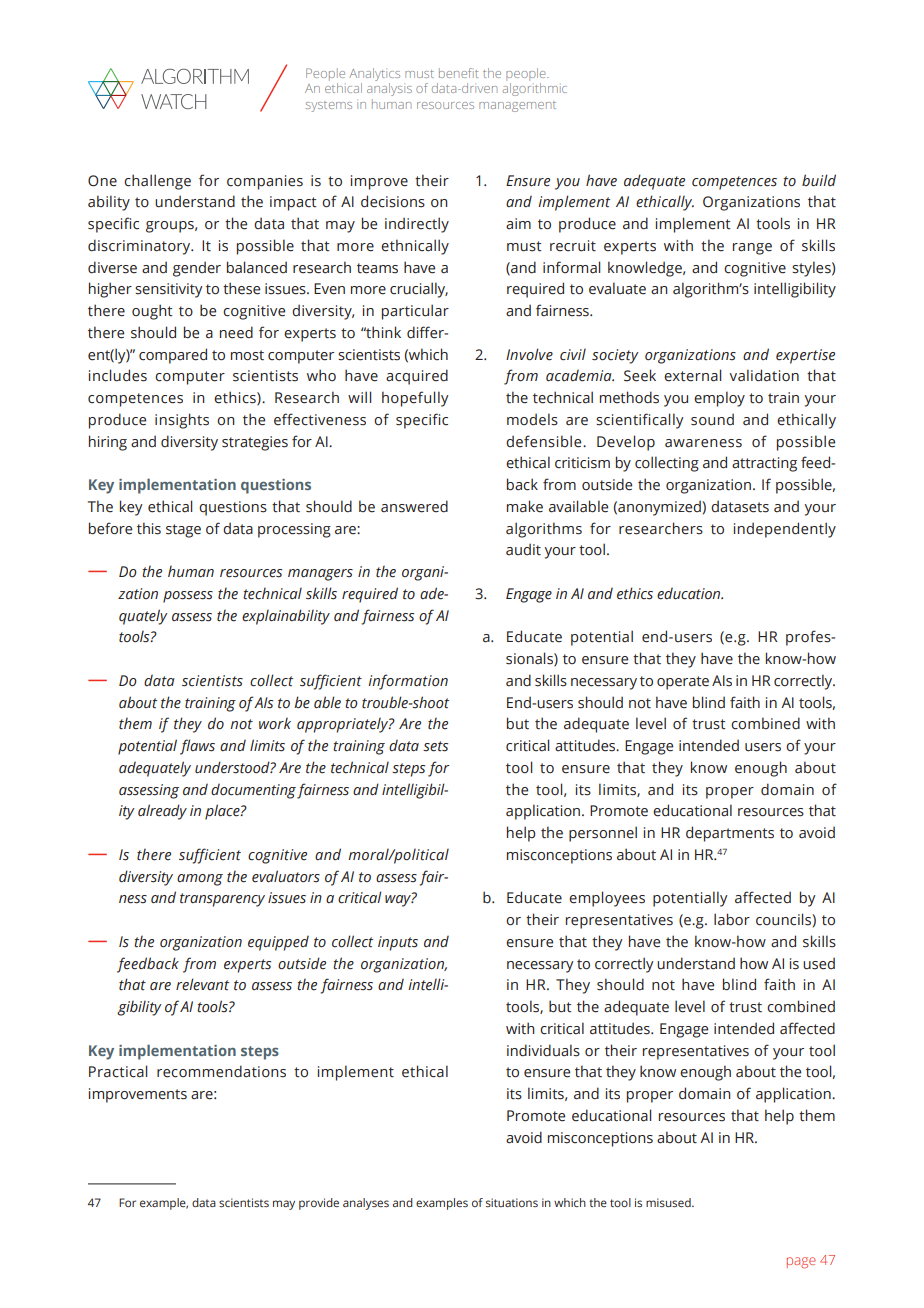 The width and height of the screenshot is (924, 1308). What do you see at coordinates (415, 312) in the screenshot?
I see `particular` at bounding box center [415, 312].
